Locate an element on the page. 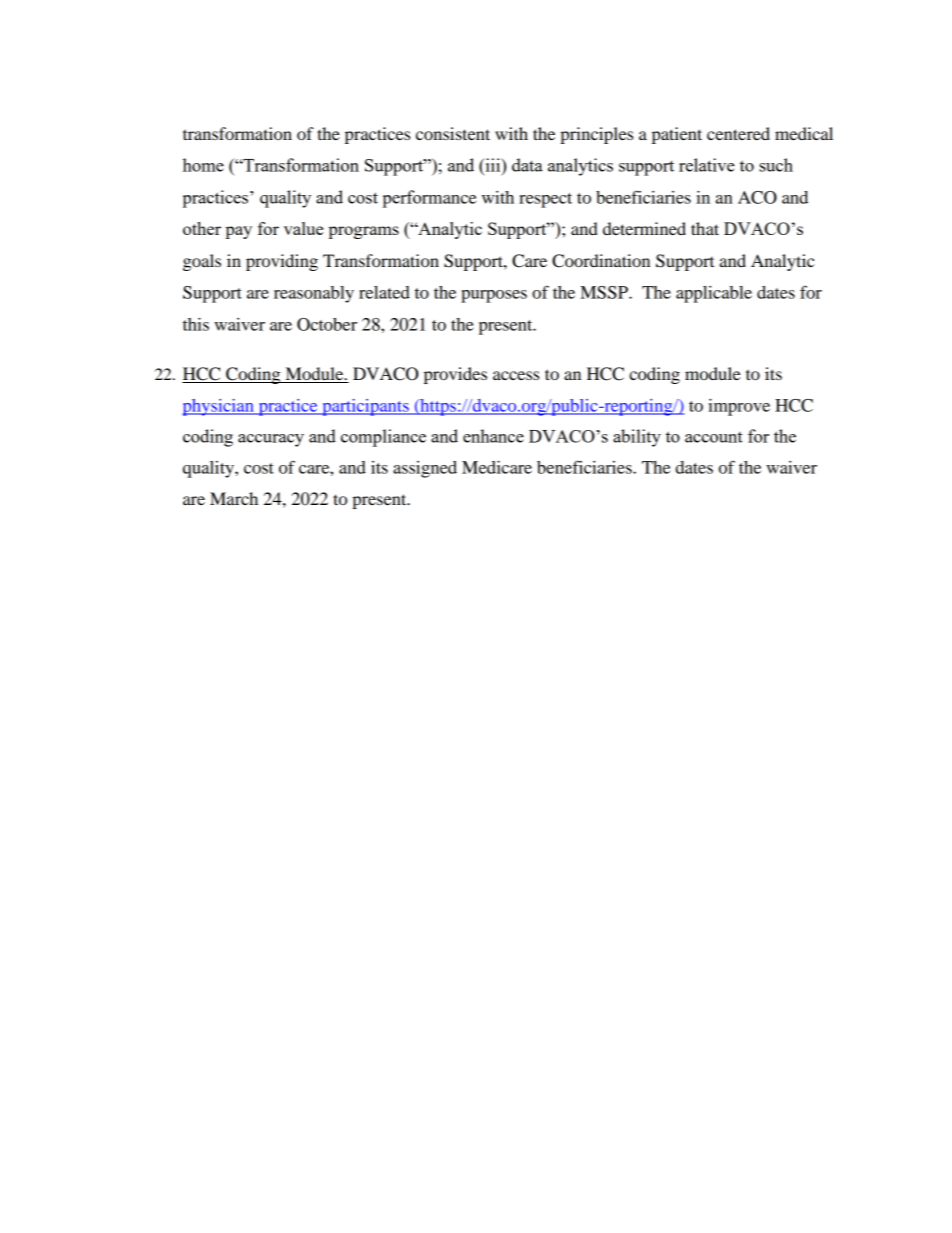 The width and height of the document is (952, 1233). that is located at coordinates (705, 228).
